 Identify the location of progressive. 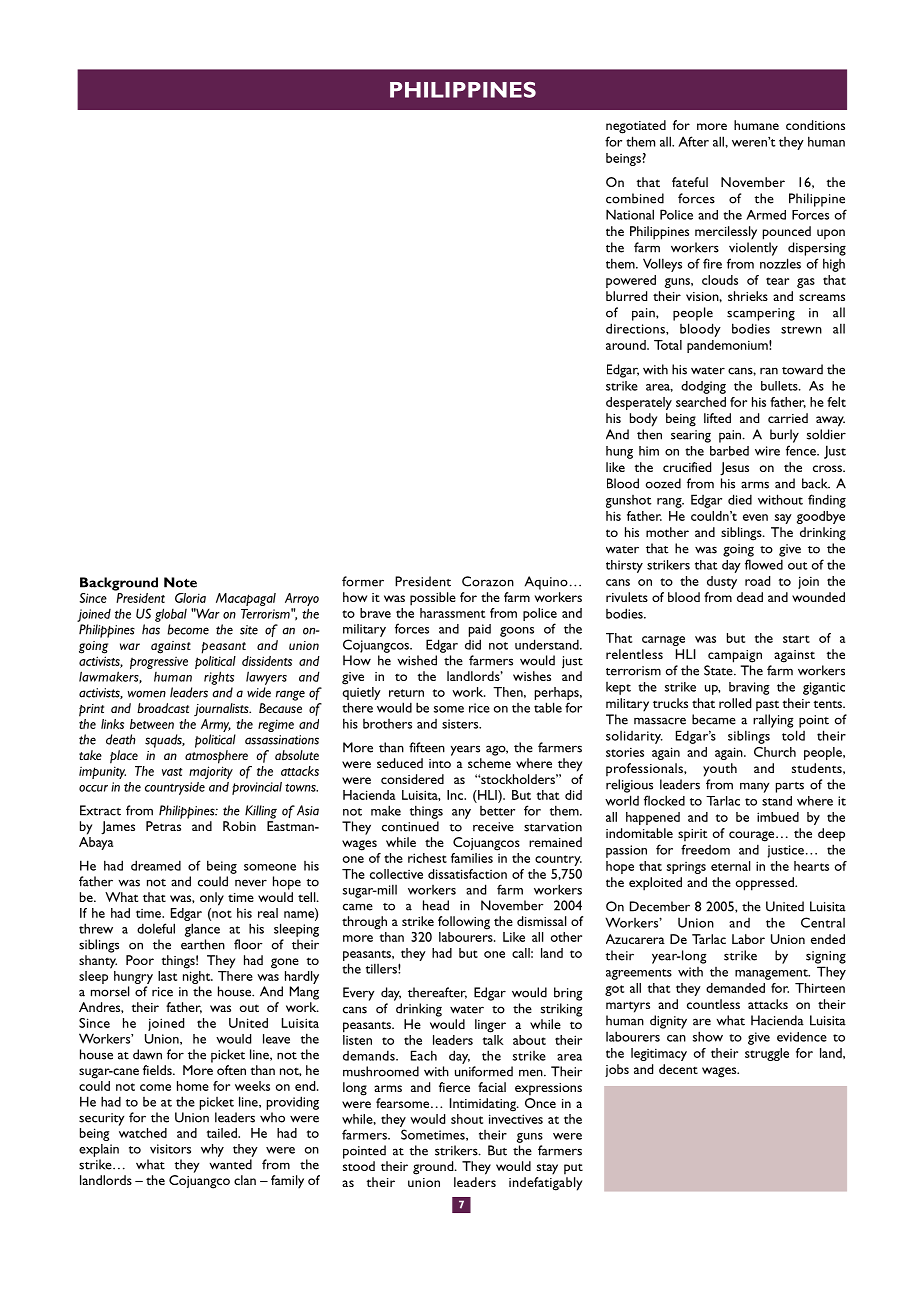
(159, 663).
